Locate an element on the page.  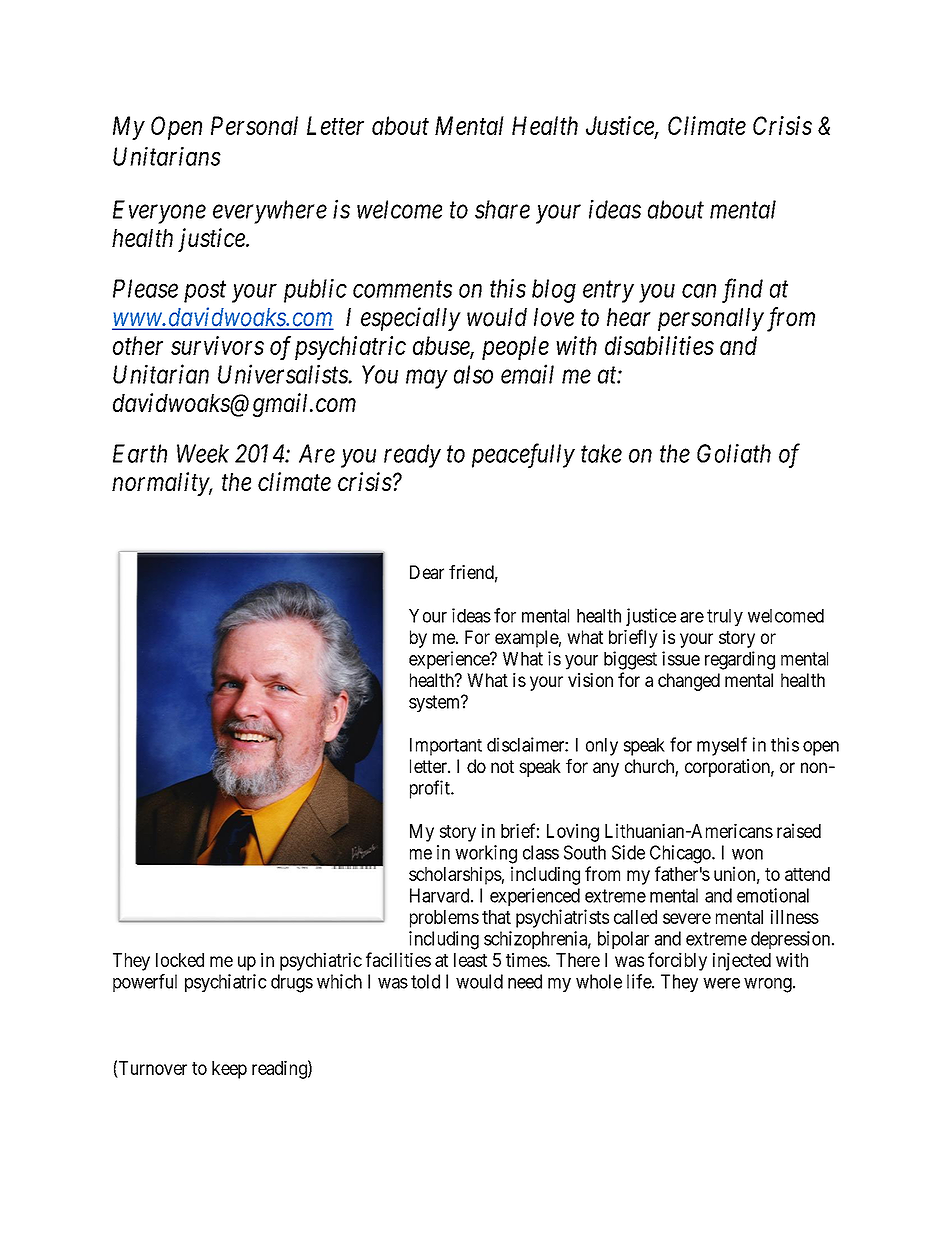
Dear is located at coordinates (427, 572).
